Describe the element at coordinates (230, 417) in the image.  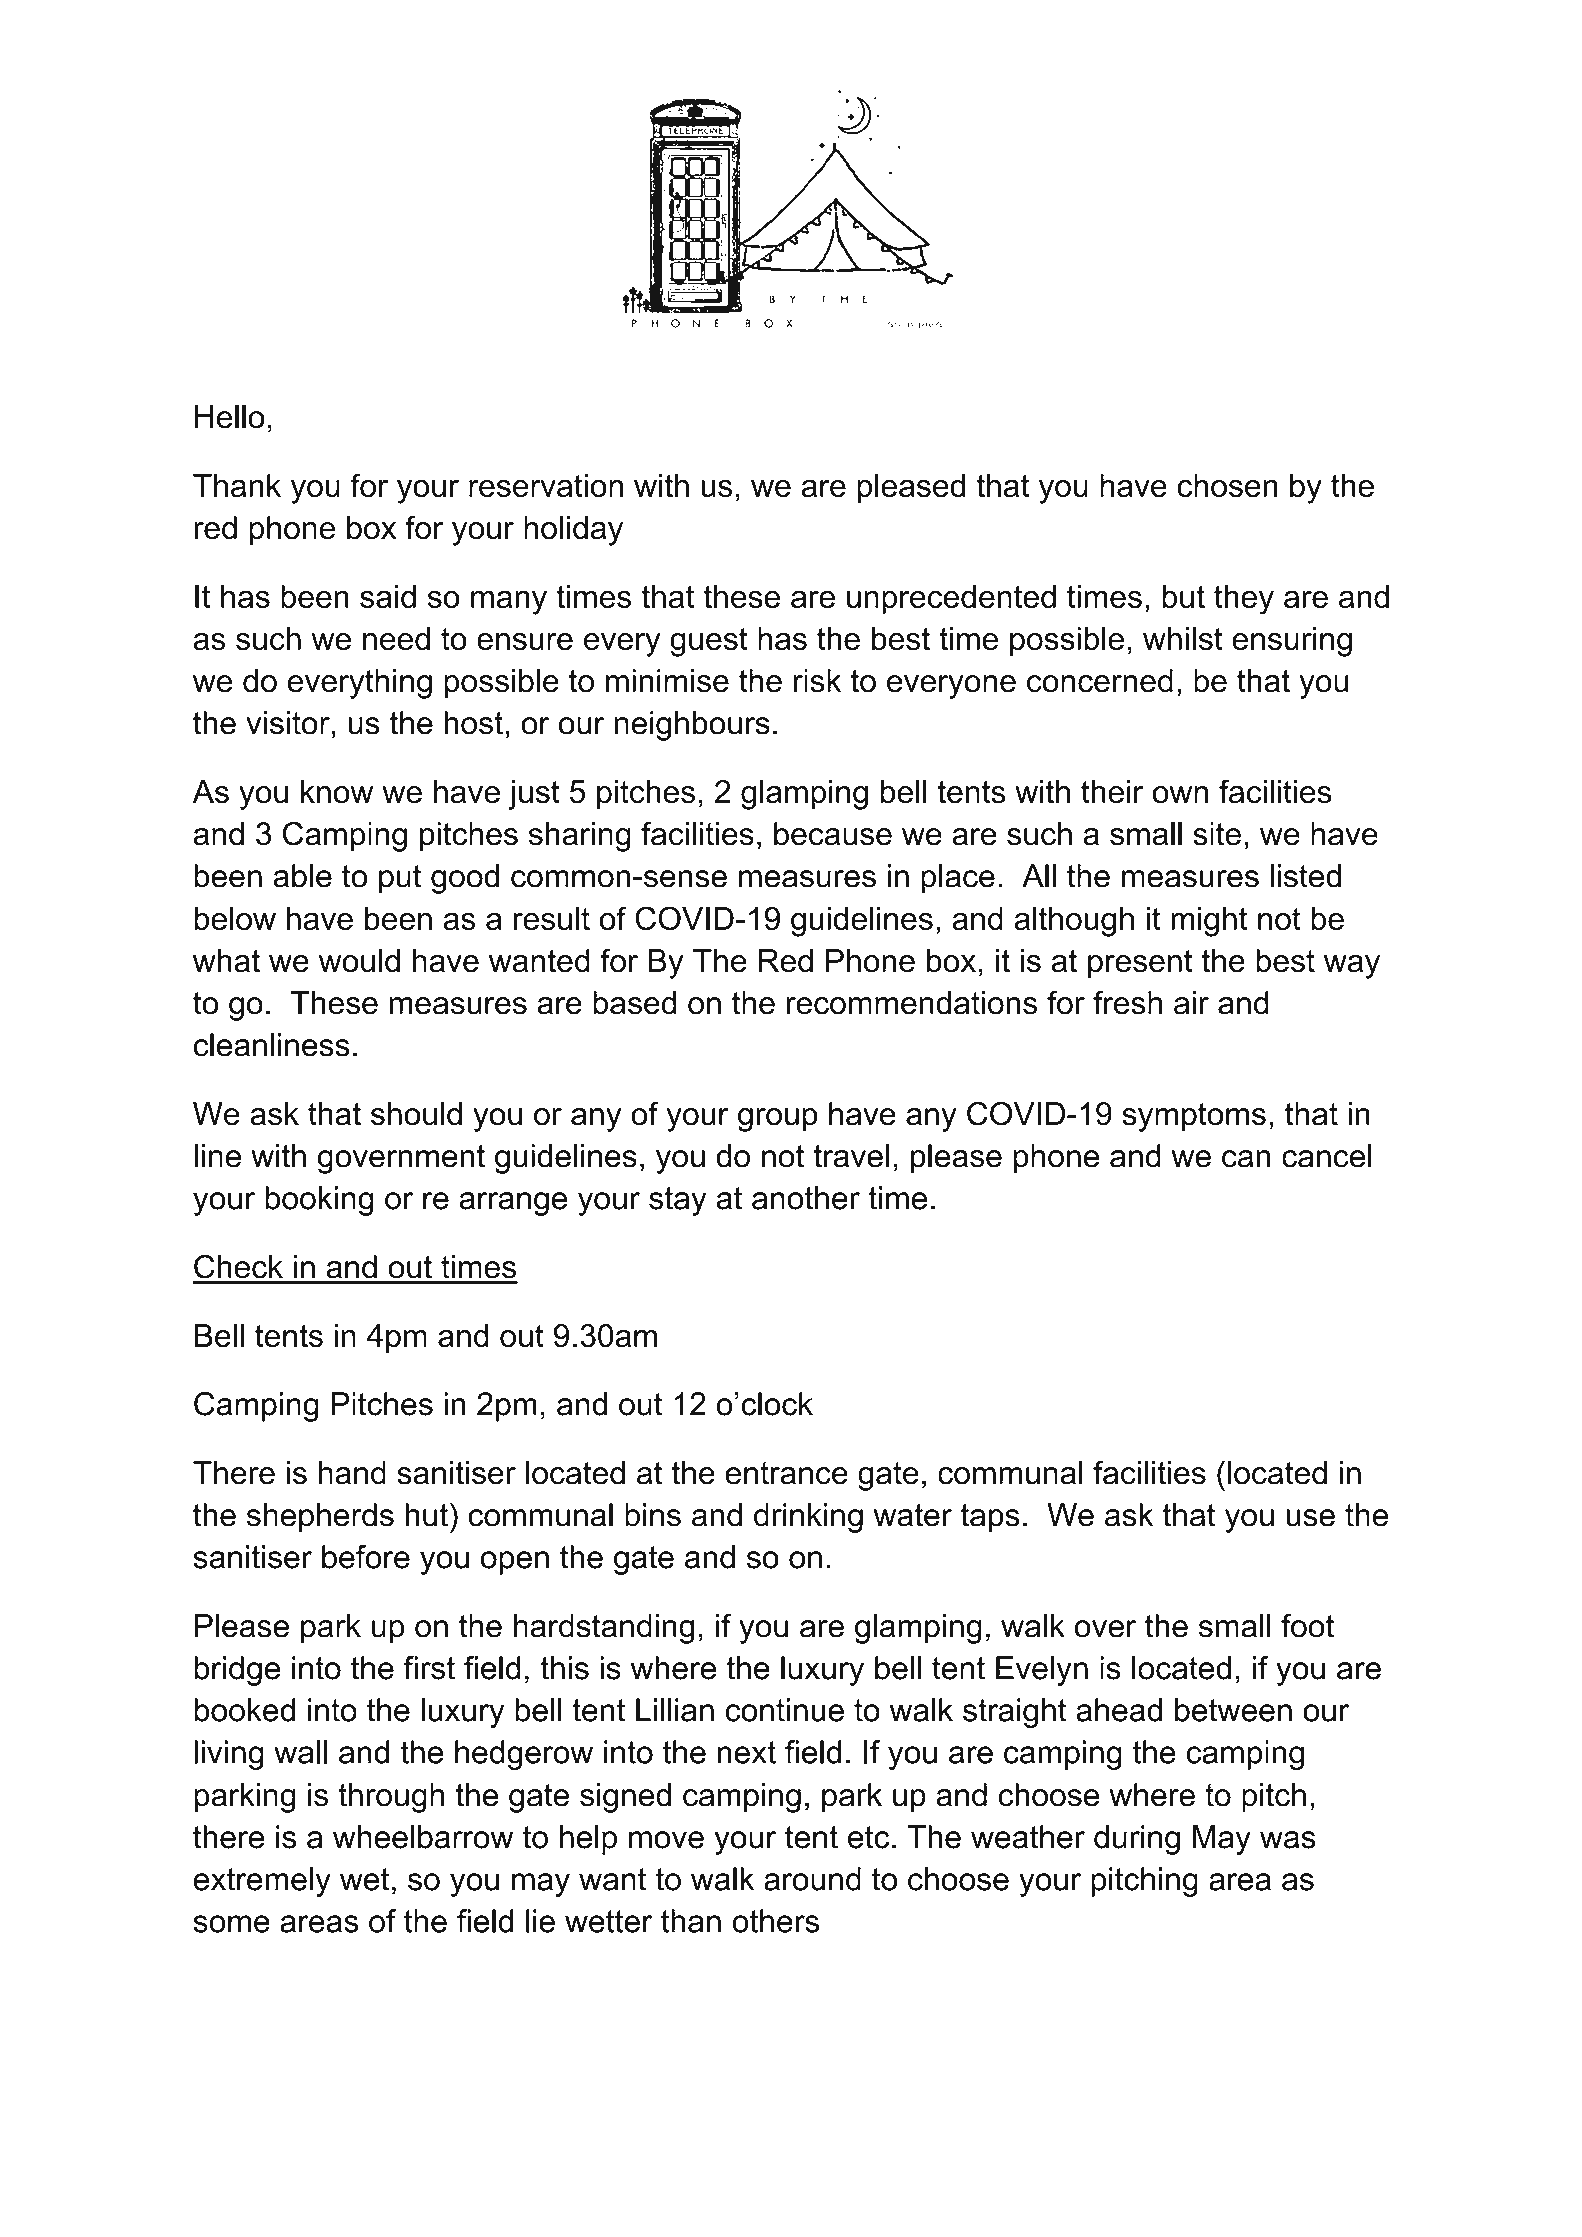
I see `Hello` at that location.
